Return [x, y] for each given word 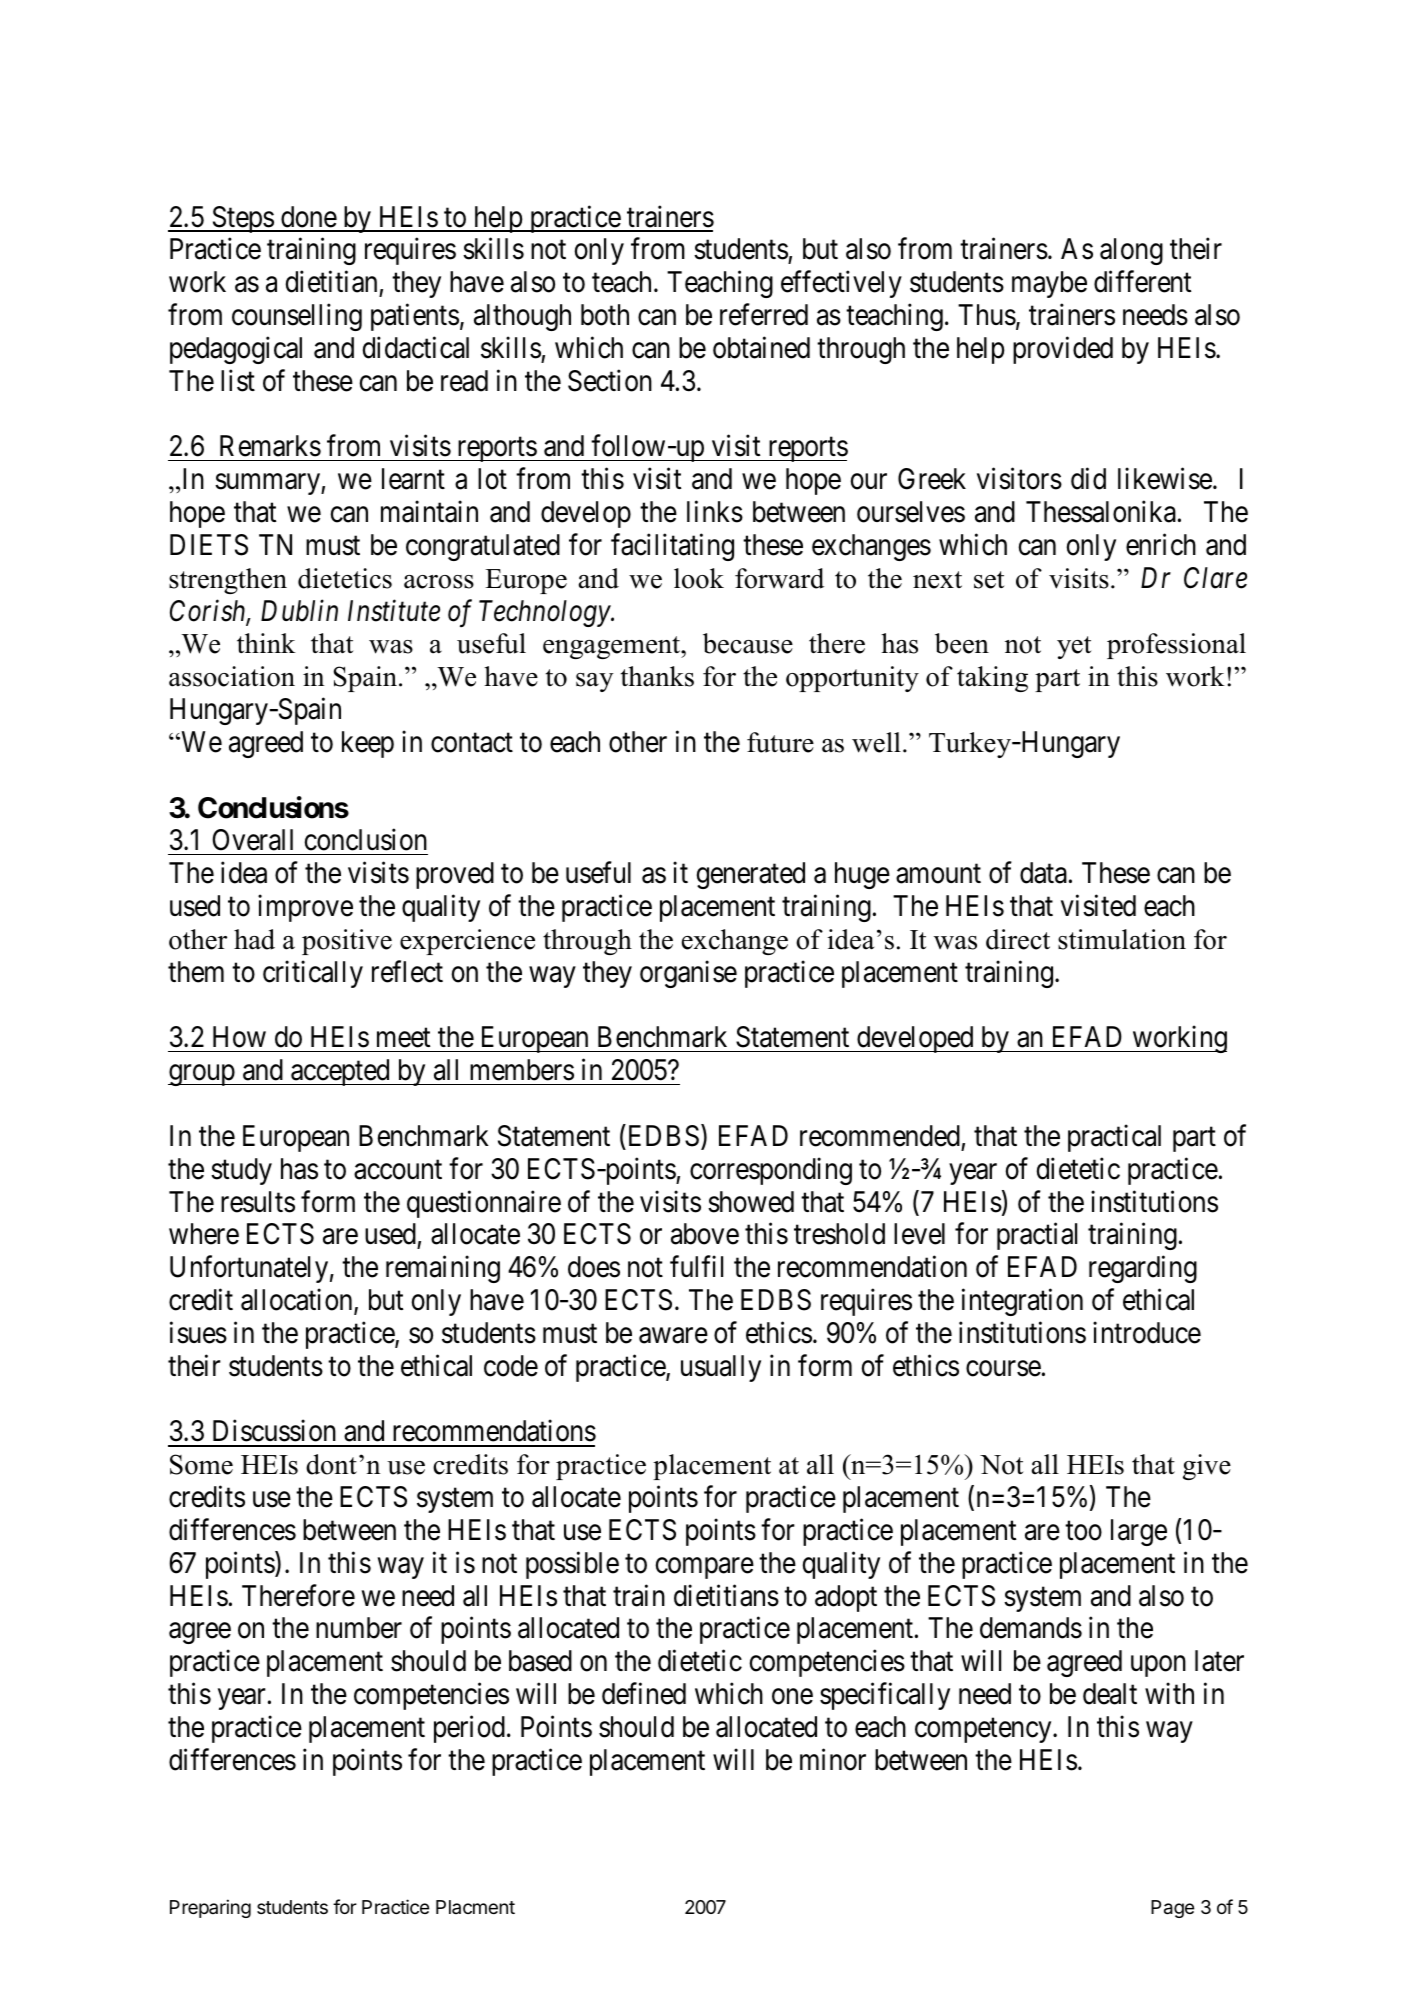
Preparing [210, 1908]
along [1131, 251]
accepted [340, 1072]
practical [1114, 1138]
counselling [297, 317]
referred [764, 315]
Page [1172, 1909]
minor [833, 1759]
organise [688, 974]
